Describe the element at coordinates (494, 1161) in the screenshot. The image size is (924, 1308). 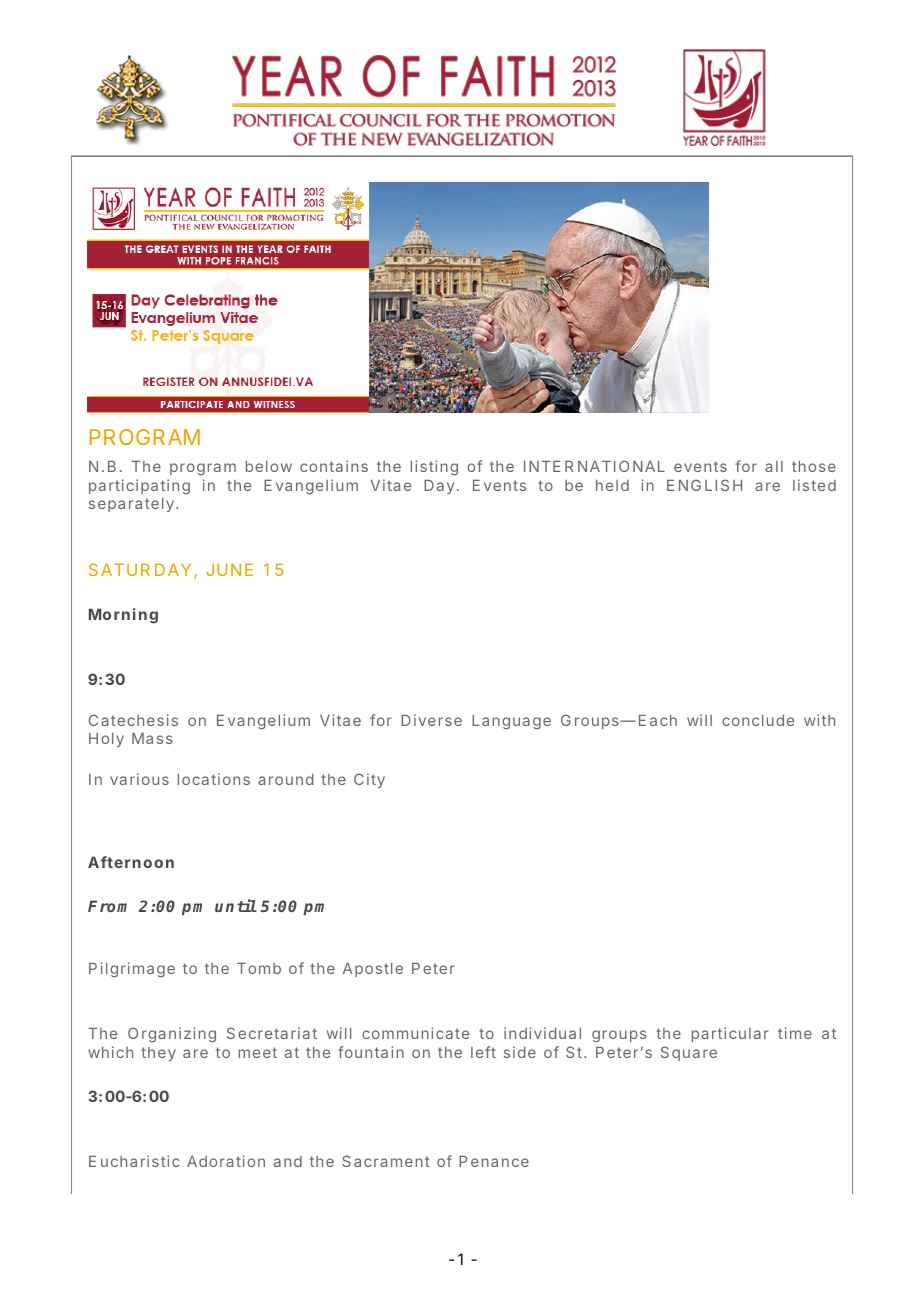
I see `Penance` at that location.
